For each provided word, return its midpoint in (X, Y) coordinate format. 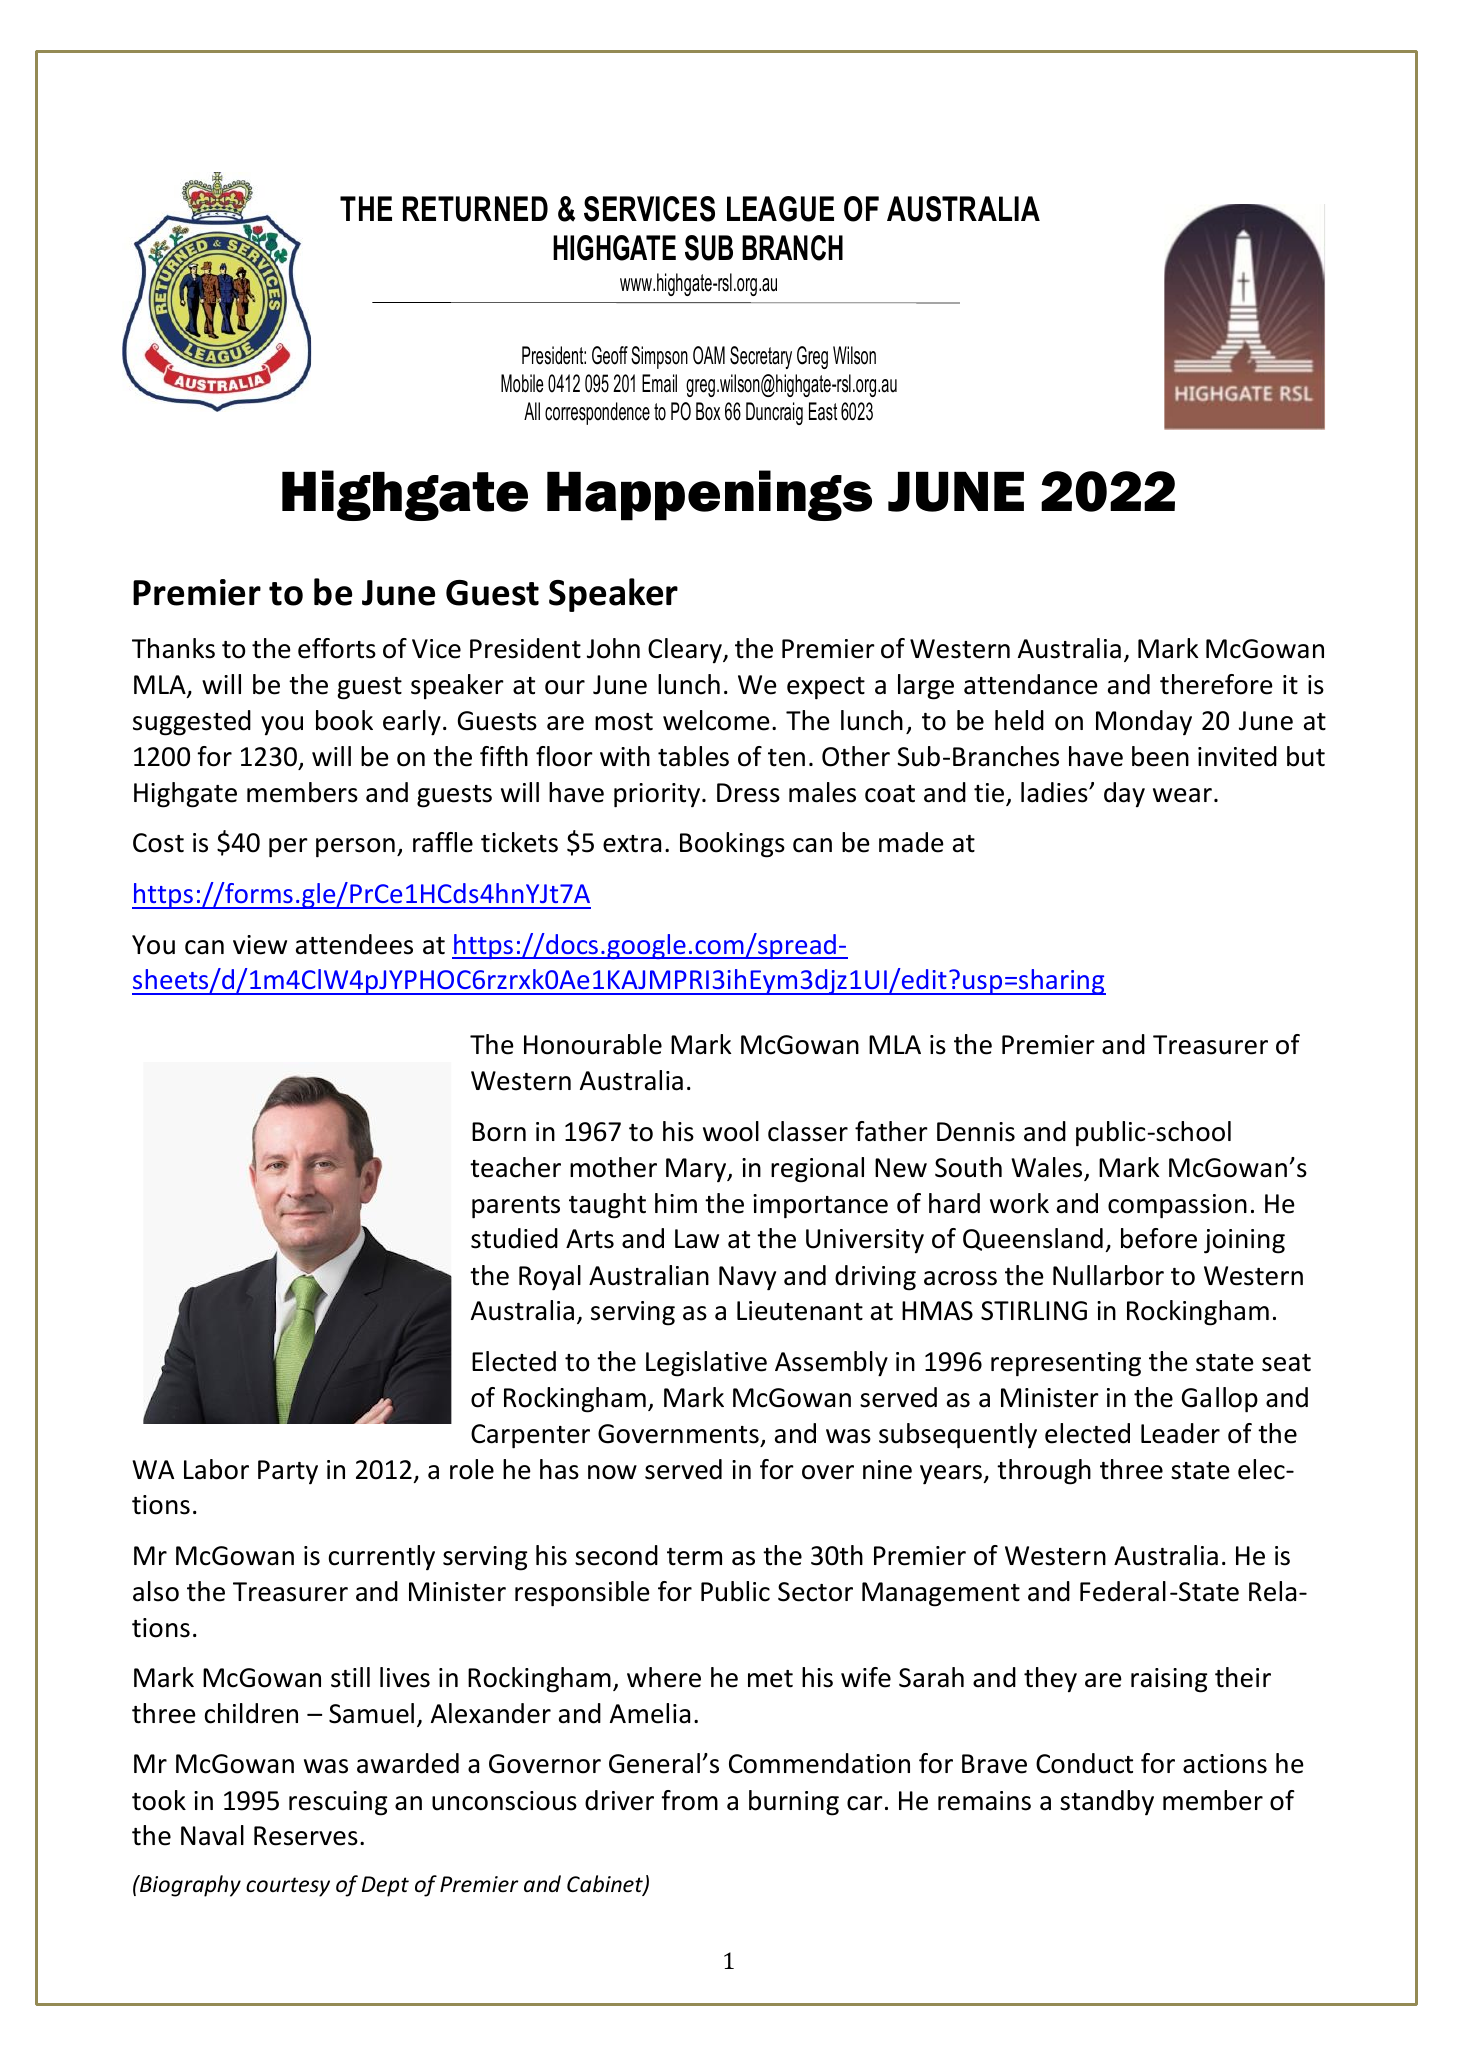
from (689, 1800)
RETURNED (475, 209)
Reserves (306, 1836)
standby (1107, 1803)
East (823, 411)
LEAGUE (780, 209)
